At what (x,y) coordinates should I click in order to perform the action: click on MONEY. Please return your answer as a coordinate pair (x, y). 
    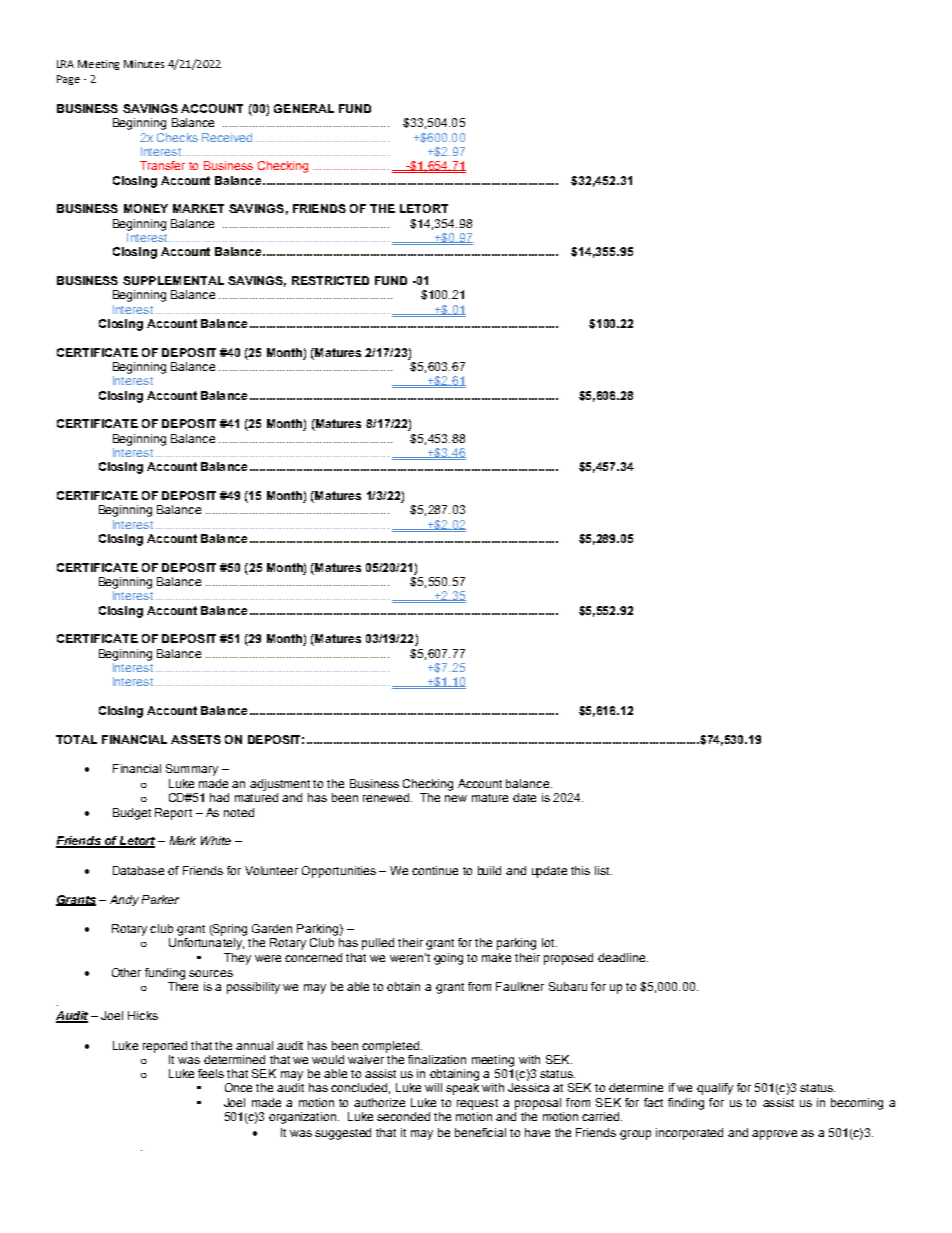
    Looking at the image, I should click on (146, 208).
